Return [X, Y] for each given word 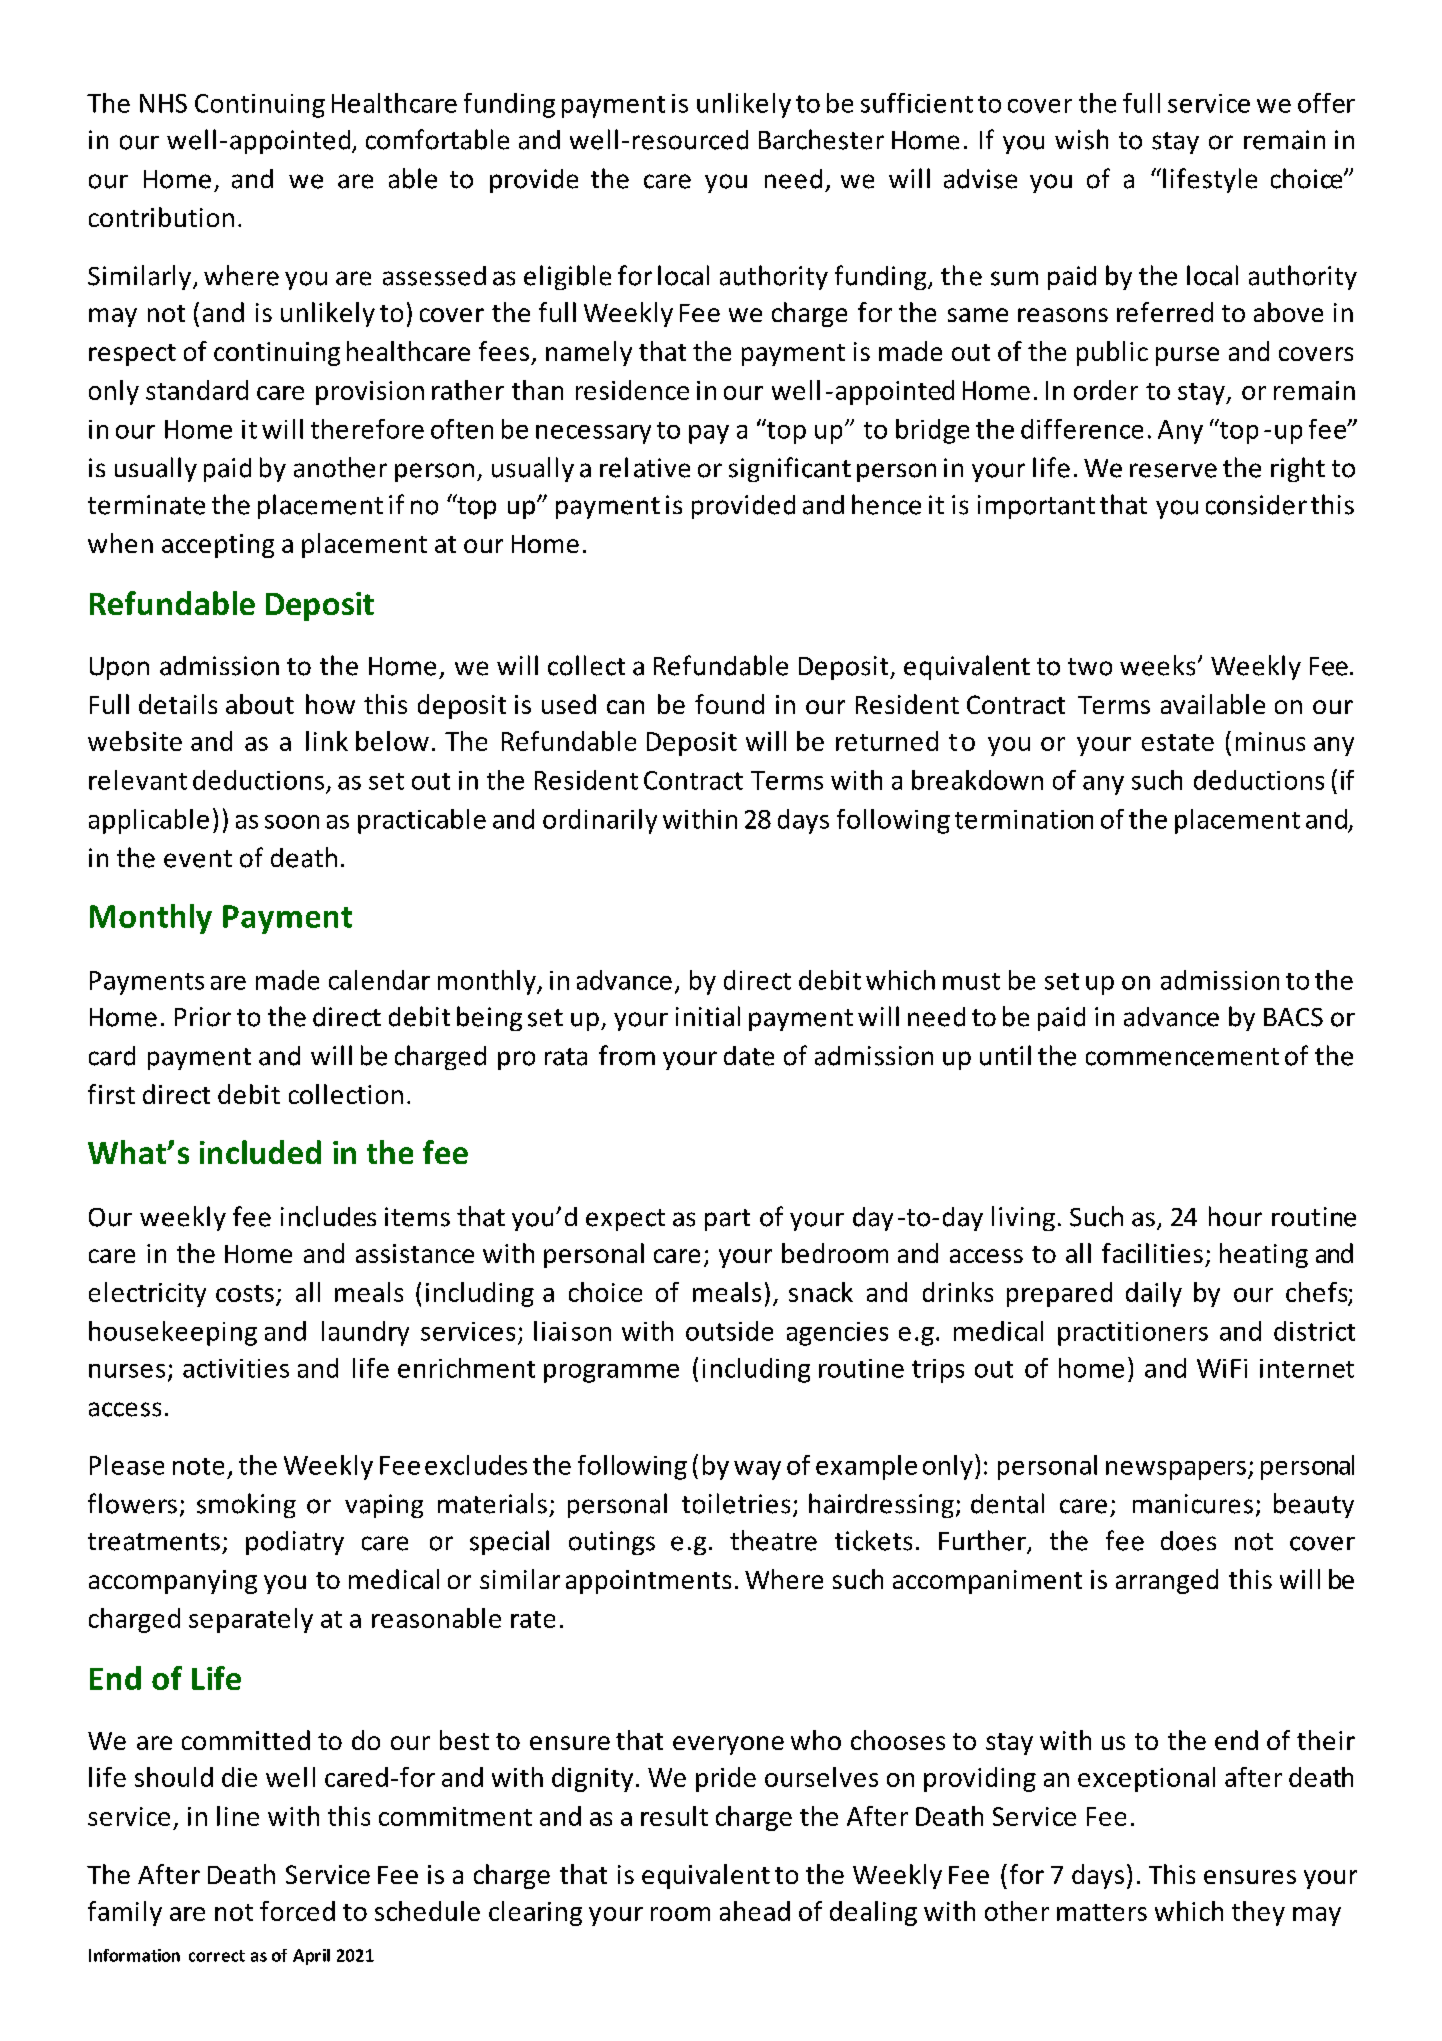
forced [297, 1911]
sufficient [917, 103]
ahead [755, 1911]
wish [1081, 139]
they [1258, 1913]
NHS [163, 103]
